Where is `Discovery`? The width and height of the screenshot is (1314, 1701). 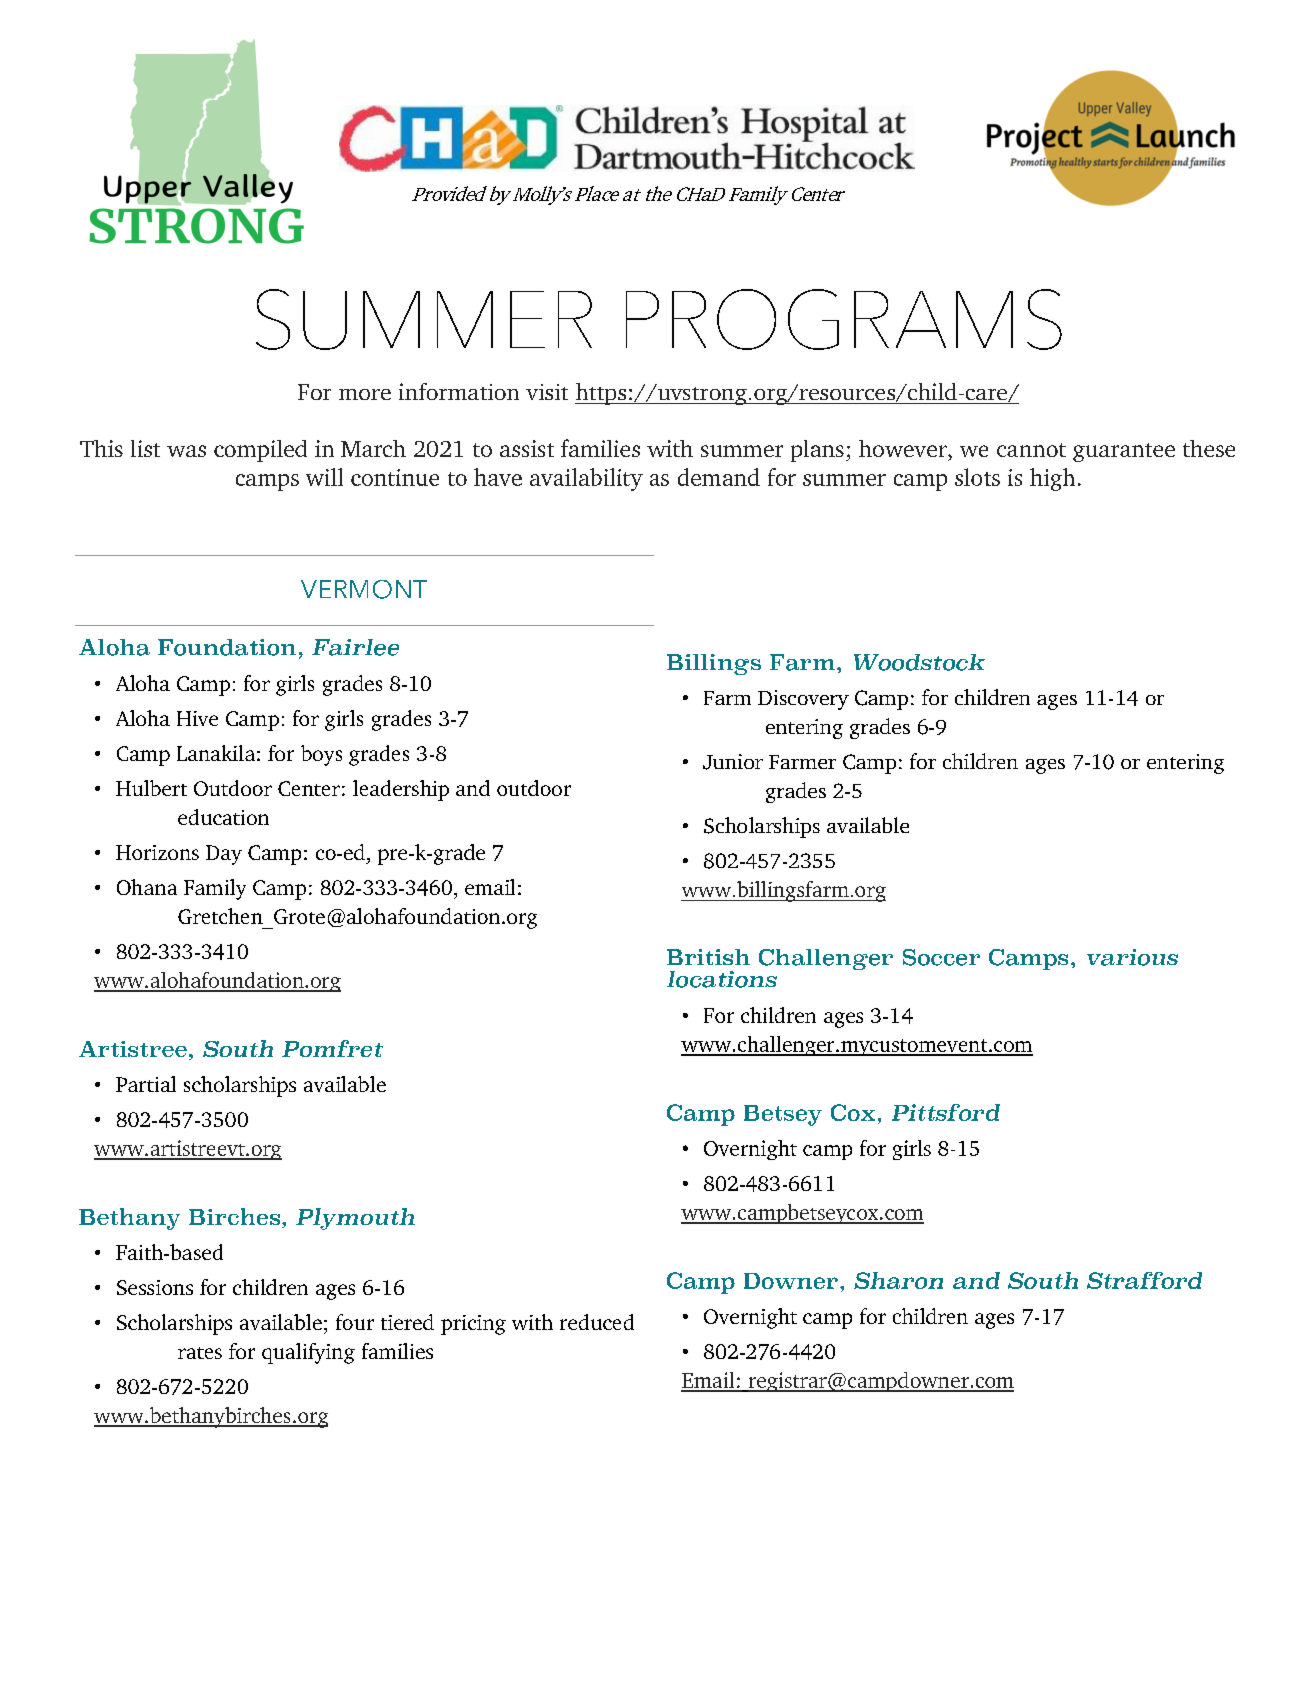
Discovery is located at coordinates (803, 700).
